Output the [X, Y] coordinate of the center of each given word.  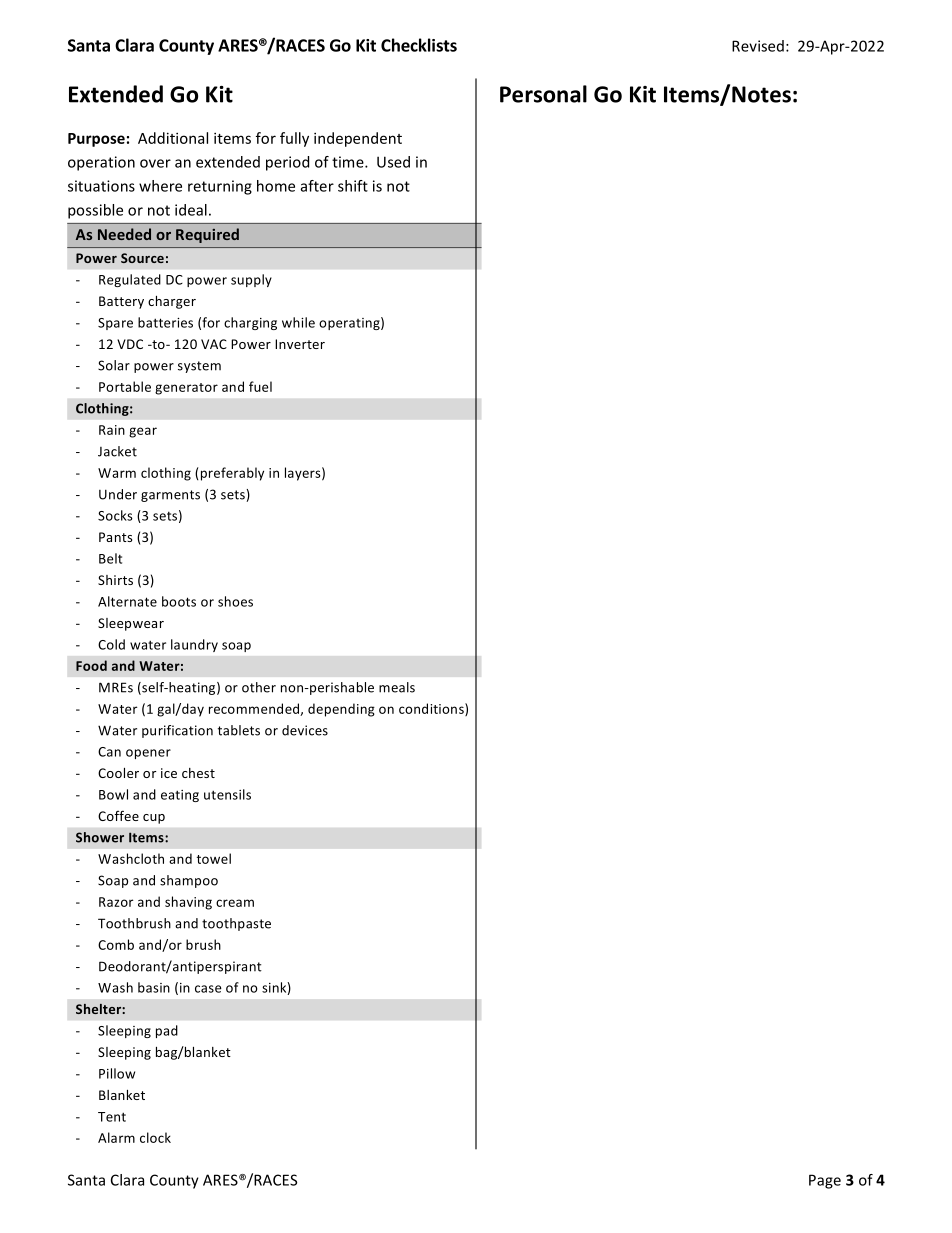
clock [155, 1137]
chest [198, 773]
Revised [758, 46]
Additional [173, 138]
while [298, 322]
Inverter [300, 344]
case [208, 989]
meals [397, 687]
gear [143, 432]
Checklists [419, 45]
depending [341, 710]
